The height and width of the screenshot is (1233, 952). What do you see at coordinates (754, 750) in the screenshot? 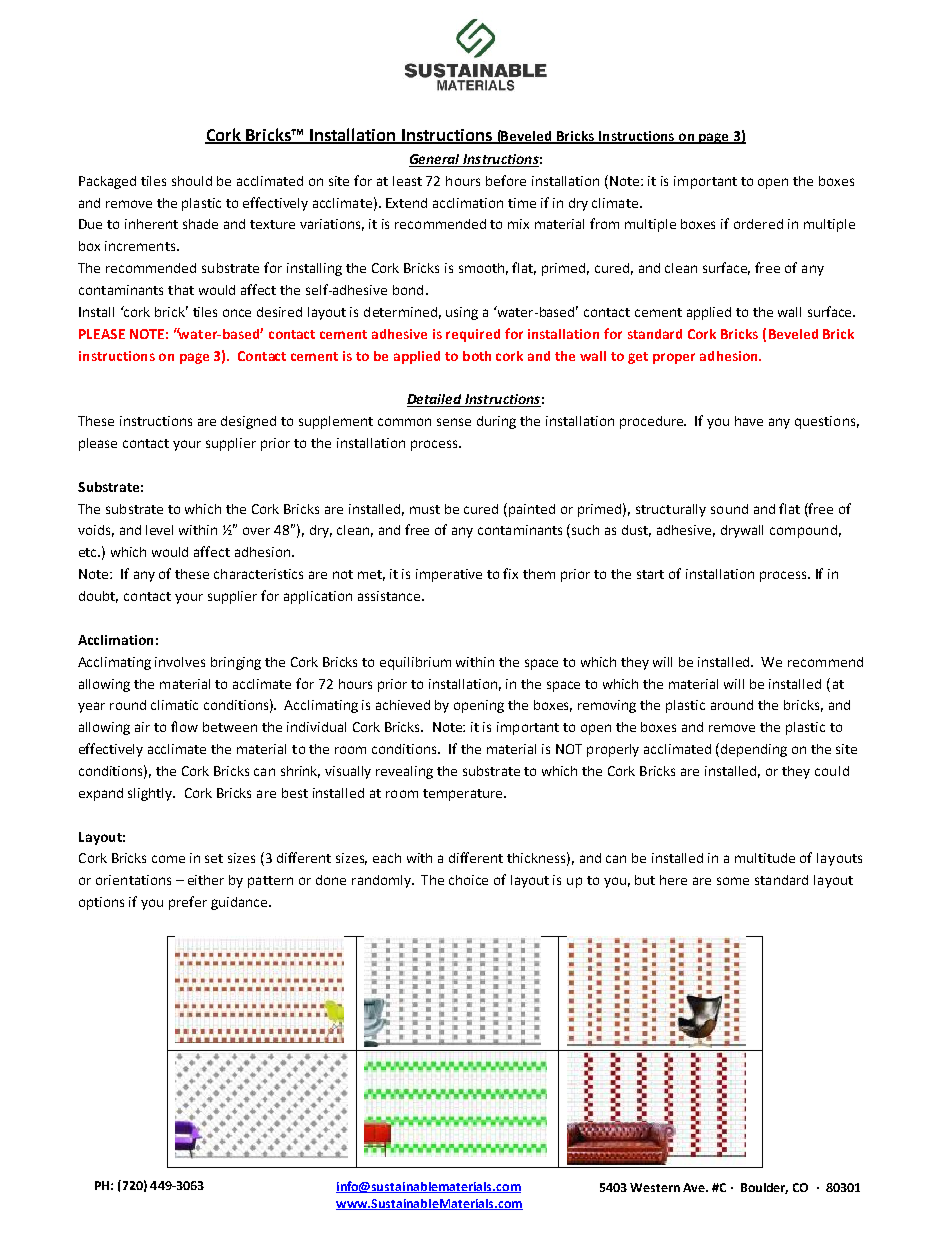
I see `depending` at bounding box center [754, 750].
